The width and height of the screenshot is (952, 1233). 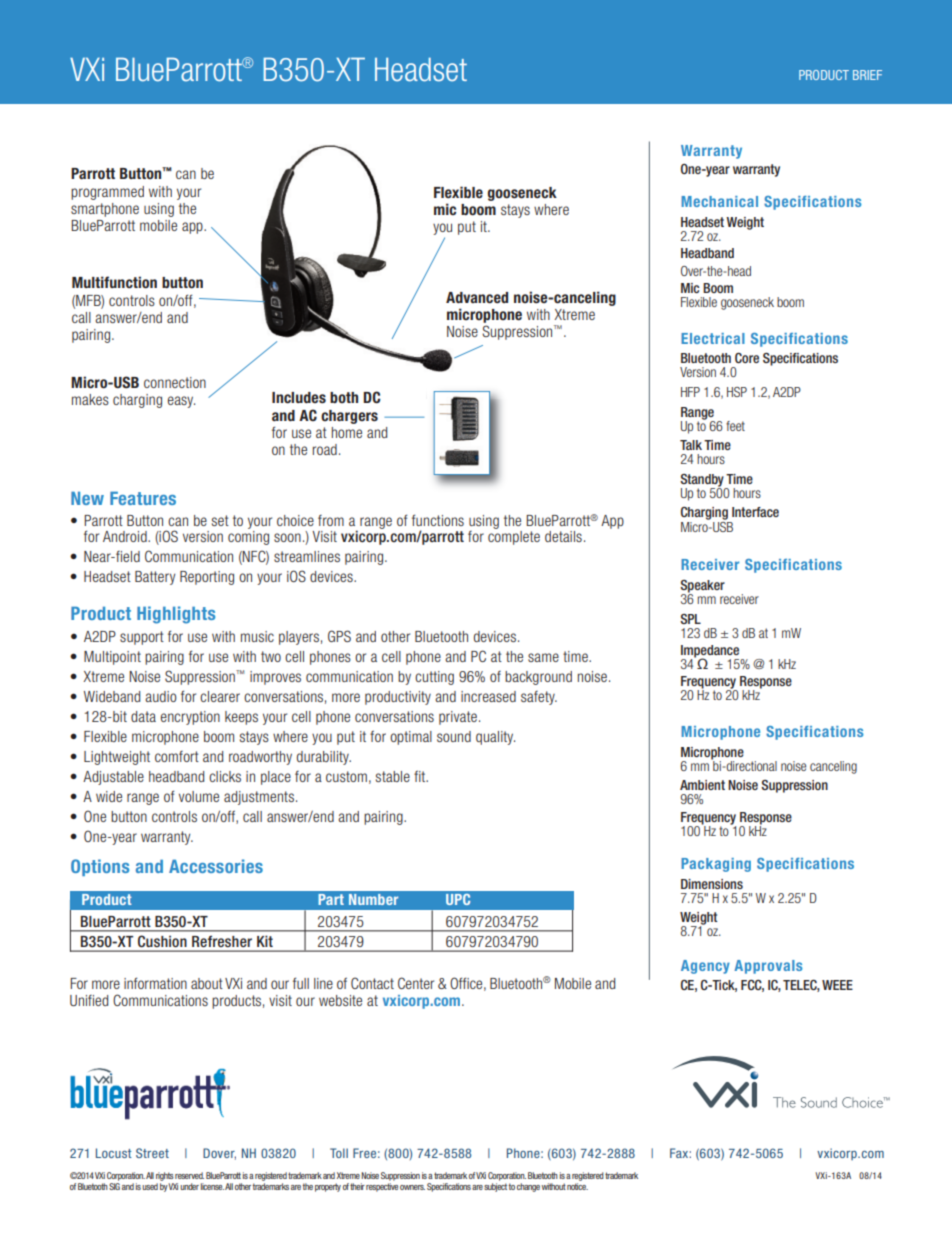 I want to click on volume, so click(x=199, y=796).
